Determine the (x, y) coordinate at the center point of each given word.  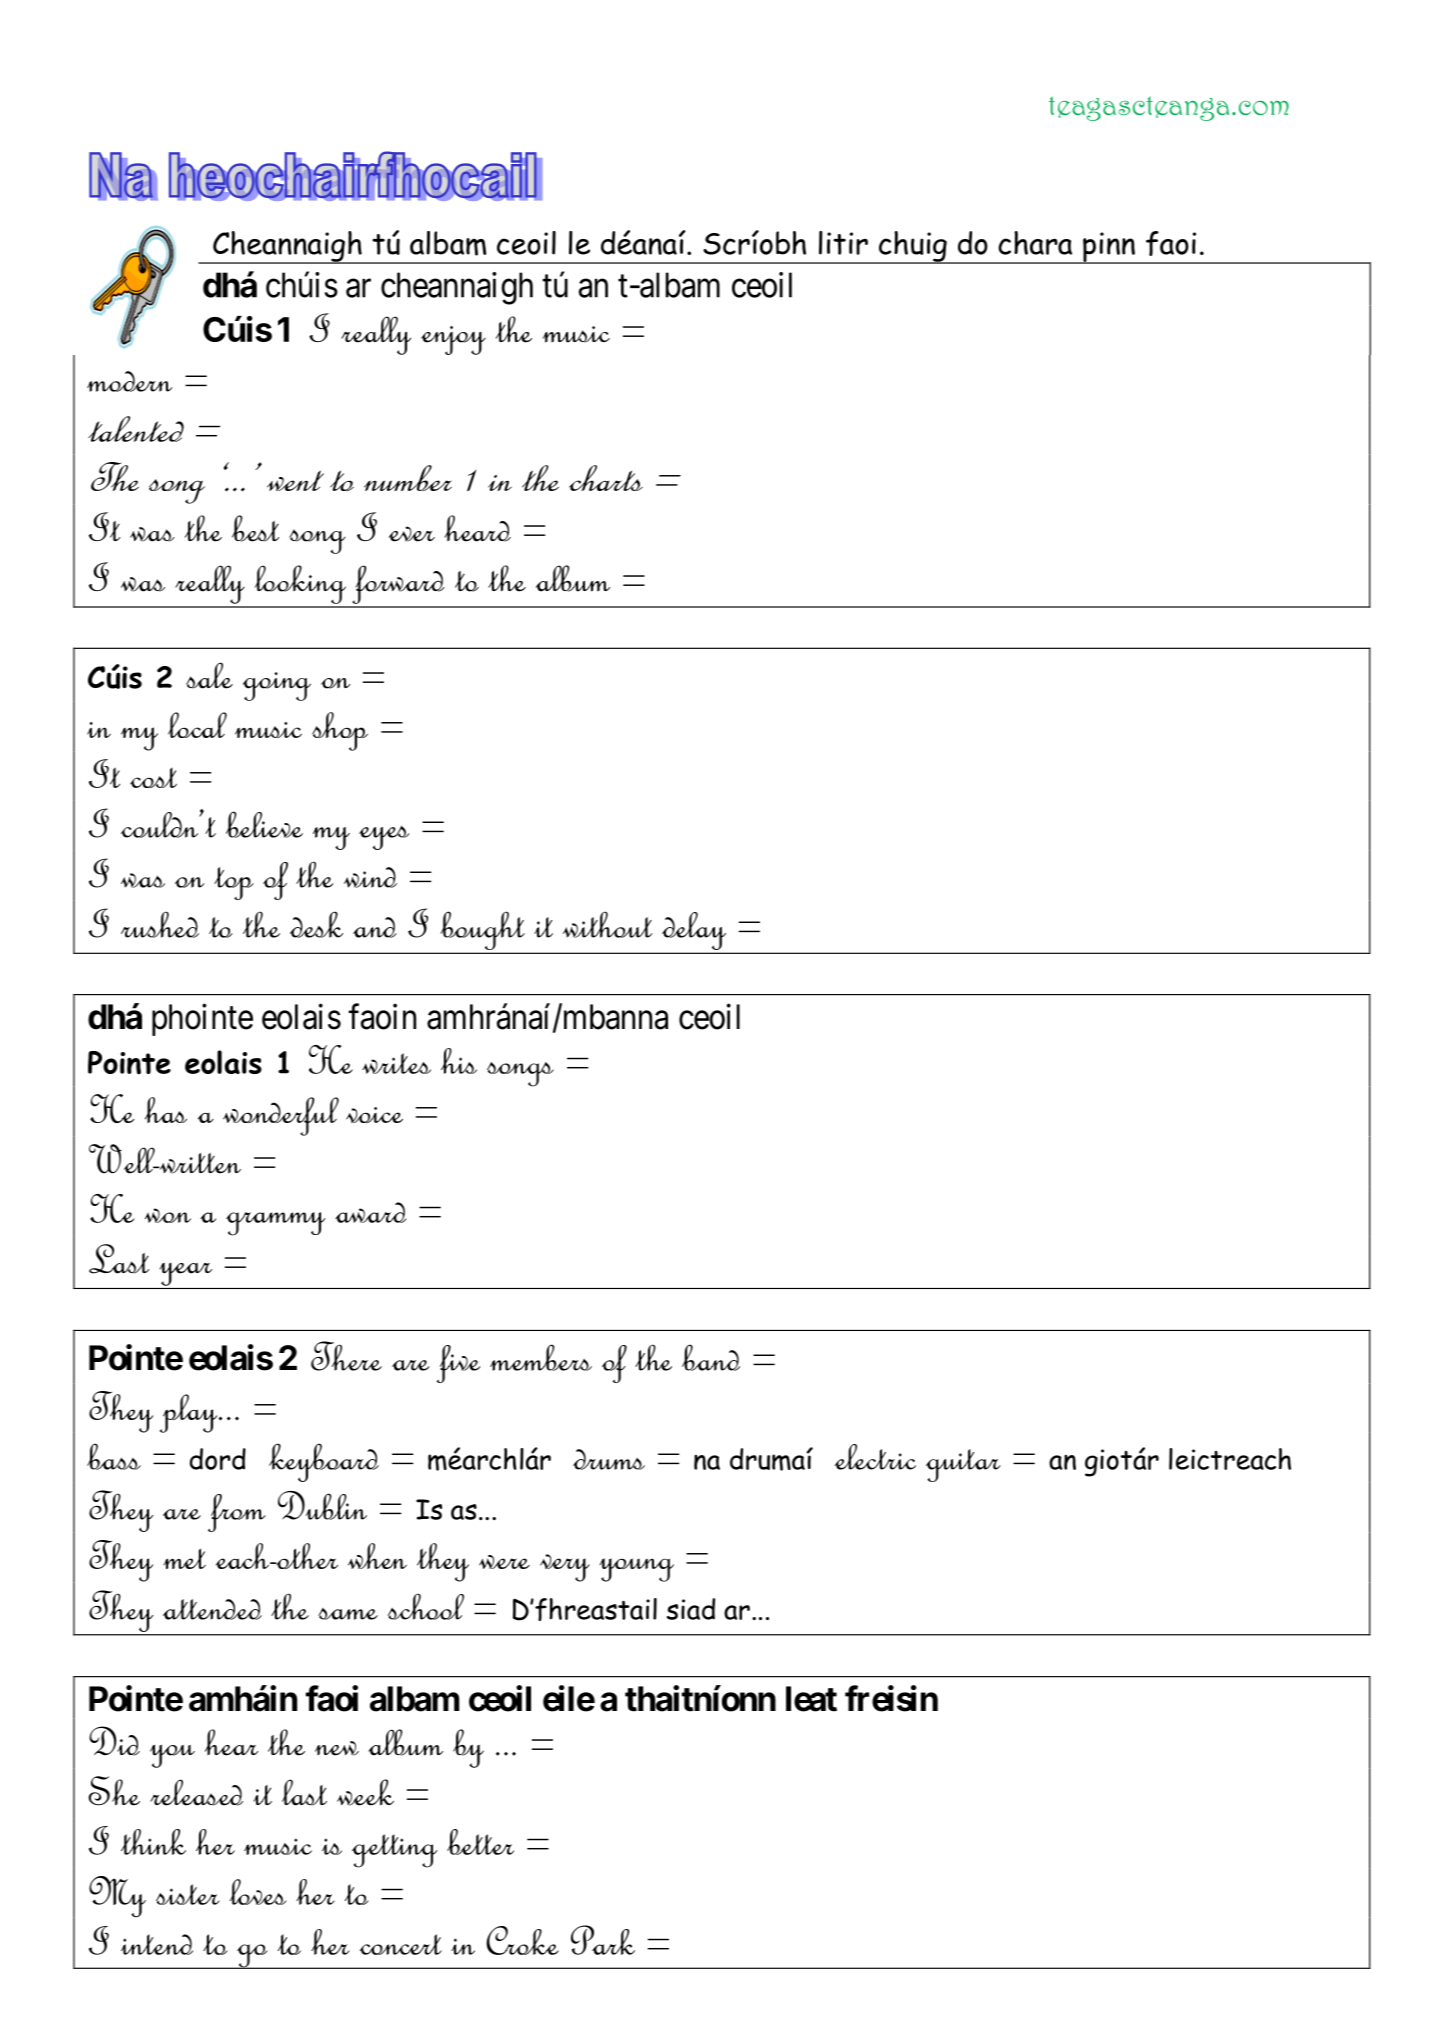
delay (694, 931)
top (234, 883)
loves (258, 1892)
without (607, 924)
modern (129, 381)
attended (212, 1609)
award (370, 1212)
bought (482, 932)
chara (1035, 243)
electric (875, 1457)
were (504, 1562)
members (541, 1357)
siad (691, 1609)
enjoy (453, 340)
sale (209, 675)
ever (412, 534)
